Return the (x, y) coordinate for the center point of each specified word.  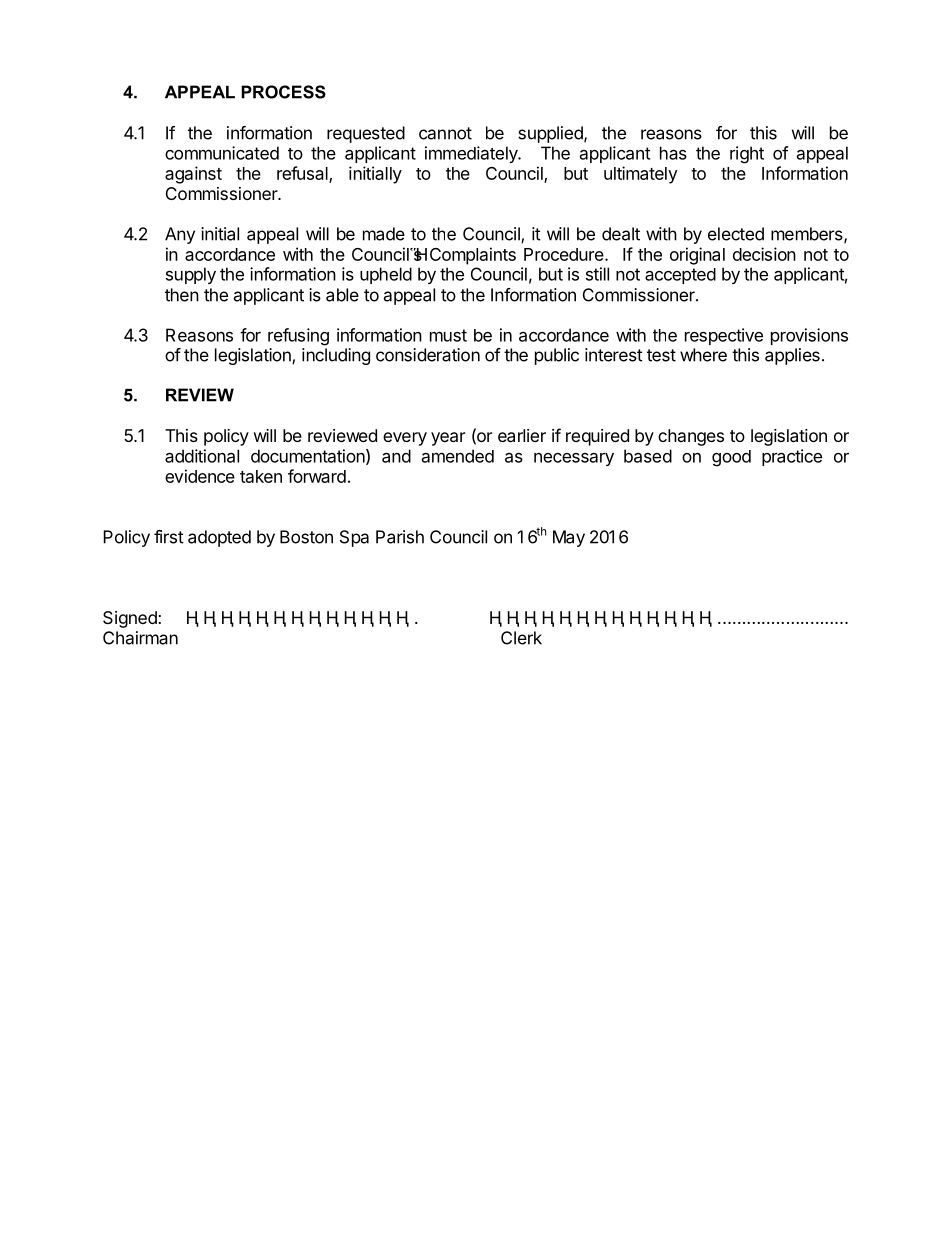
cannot (445, 133)
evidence (200, 476)
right (747, 155)
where (703, 355)
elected (736, 234)
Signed (130, 619)
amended (458, 456)
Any (180, 235)
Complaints (473, 256)
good (731, 458)
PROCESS (283, 92)
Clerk (521, 638)
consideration (428, 355)
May (569, 538)
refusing (298, 337)
